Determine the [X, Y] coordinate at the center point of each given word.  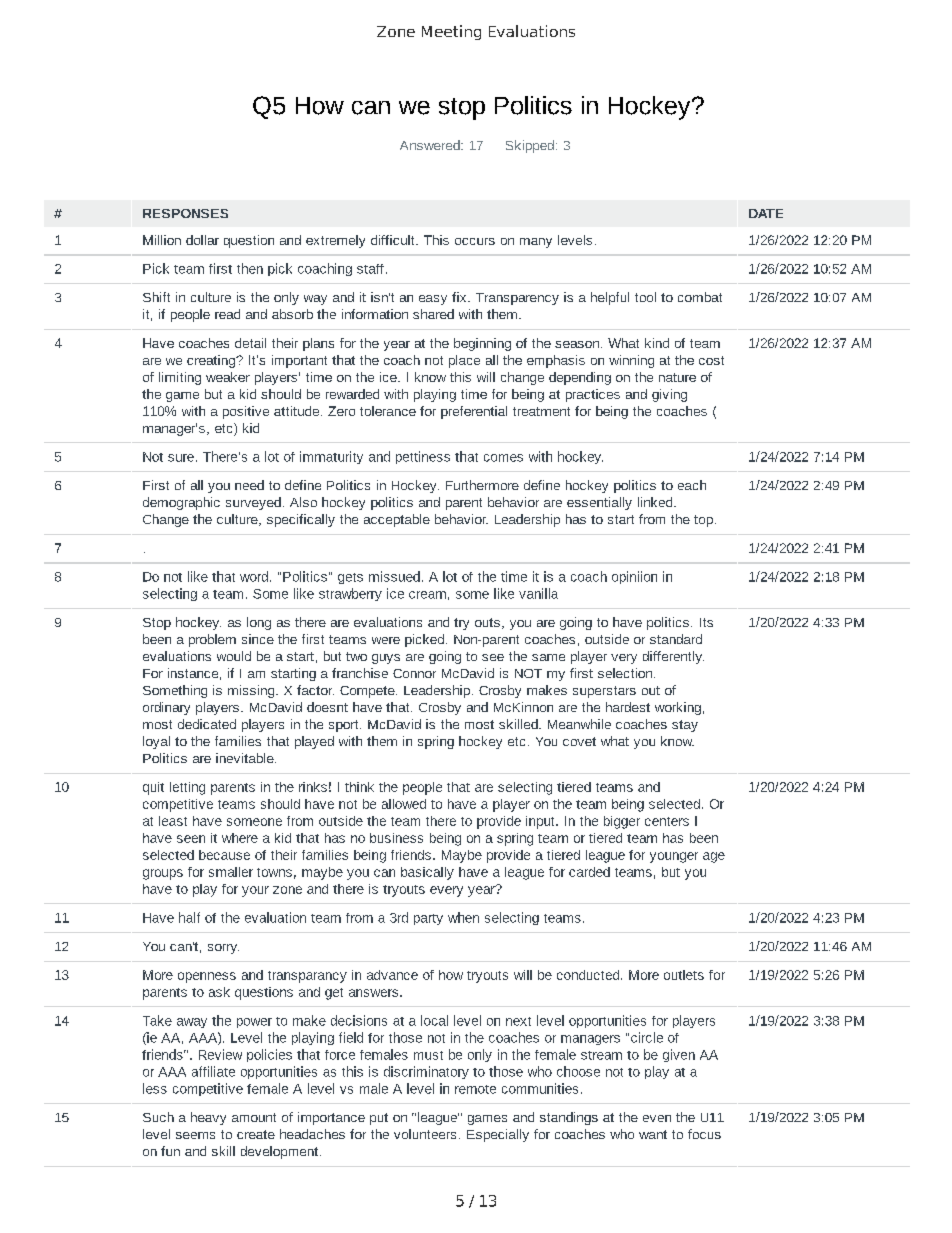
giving [669, 395]
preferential [474, 412]
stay [685, 726]
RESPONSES [185, 213]
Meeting [451, 32]
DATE [766, 213]
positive [246, 412]
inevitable [246, 758]
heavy [208, 1118]
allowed [404, 804]
